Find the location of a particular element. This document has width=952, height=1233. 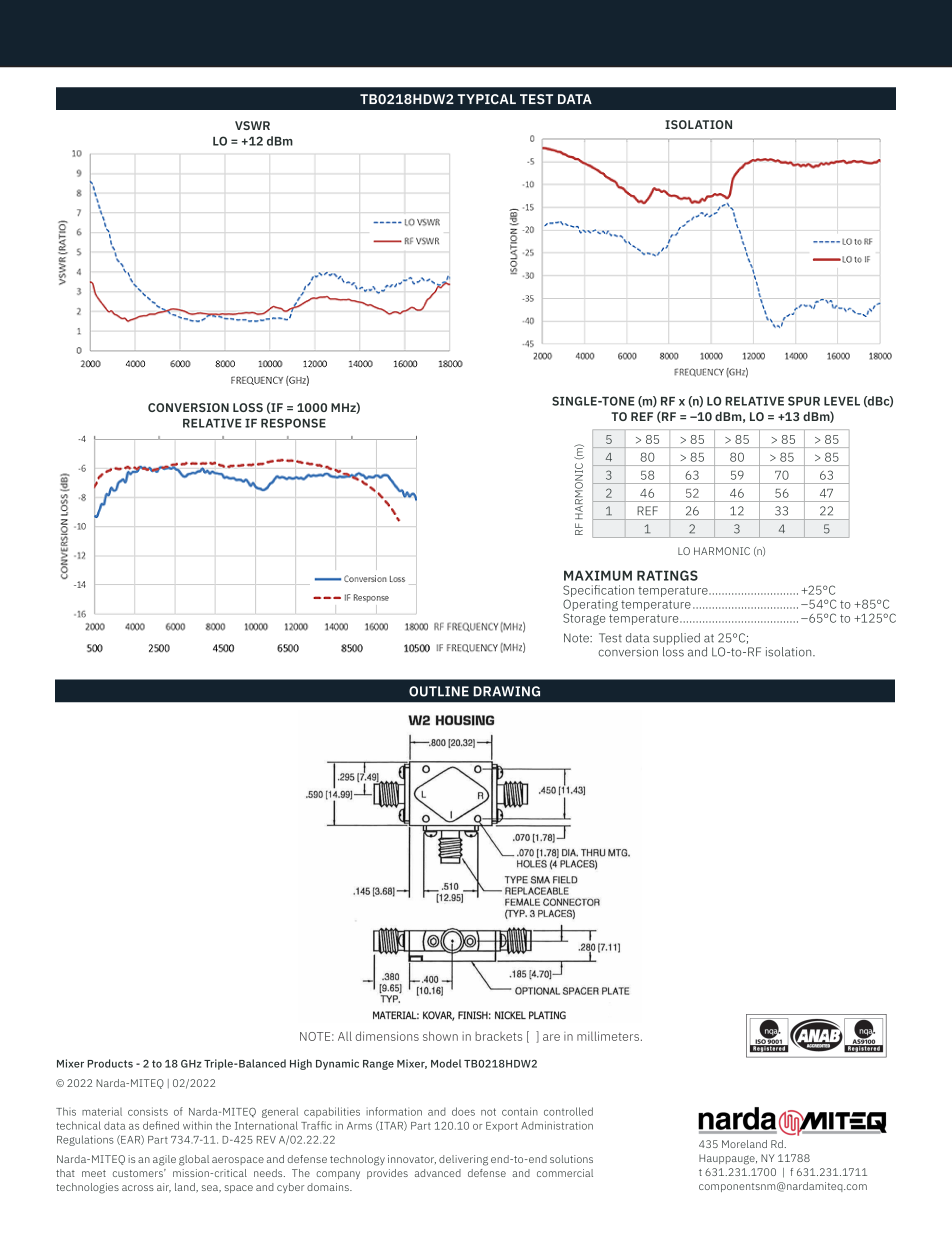

agile is located at coordinates (164, 1160).
